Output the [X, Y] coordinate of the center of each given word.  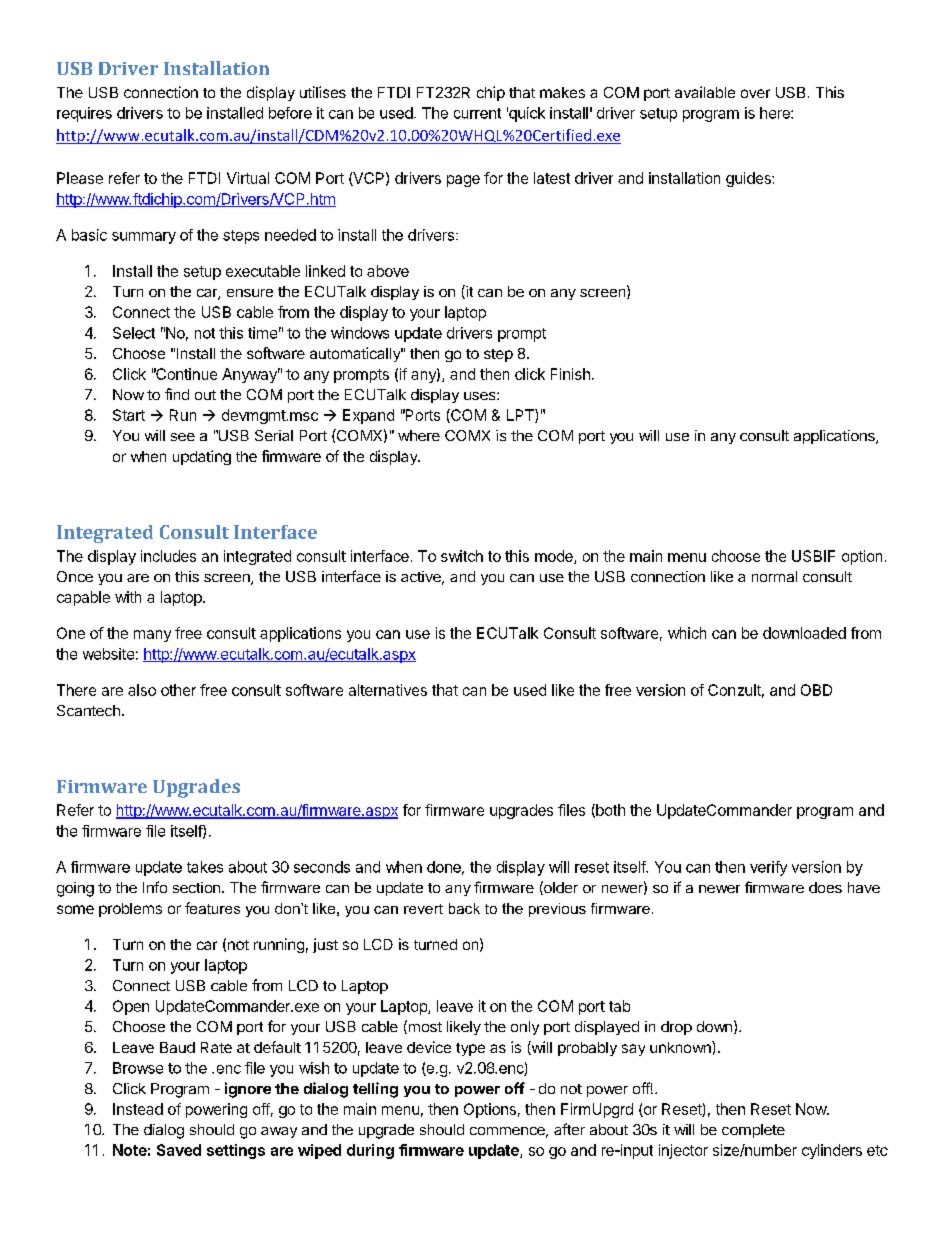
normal [774, 576]
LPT [521, 416]
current [477, 113]
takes [205, 867]
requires [84, 114]
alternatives [388, 690]
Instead [138, 1109]
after [569, 1129]
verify [768, 868]
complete [753, 1131]
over [755, 93]
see [183, 437]
